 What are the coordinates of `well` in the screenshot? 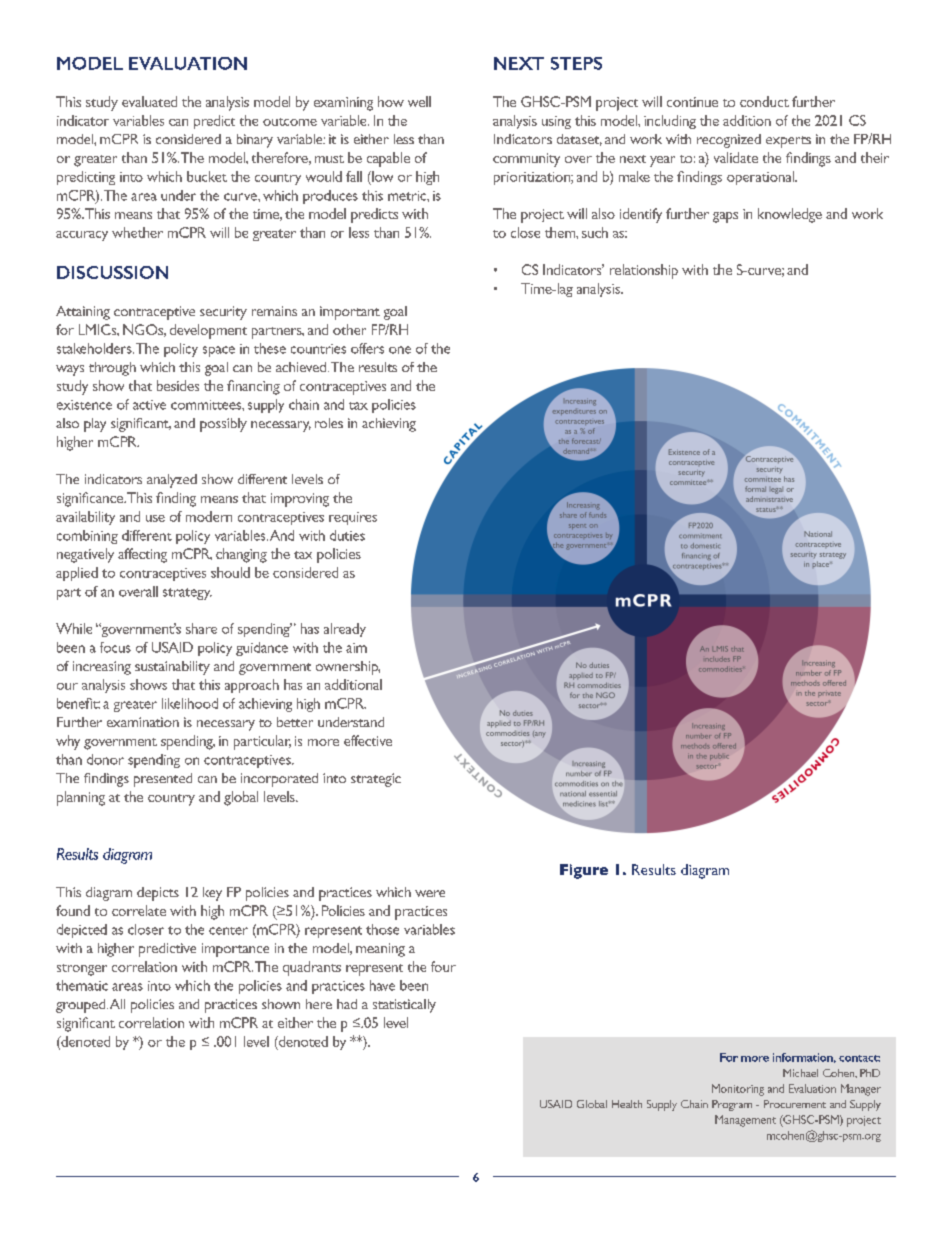 It's located at (419, 101).
